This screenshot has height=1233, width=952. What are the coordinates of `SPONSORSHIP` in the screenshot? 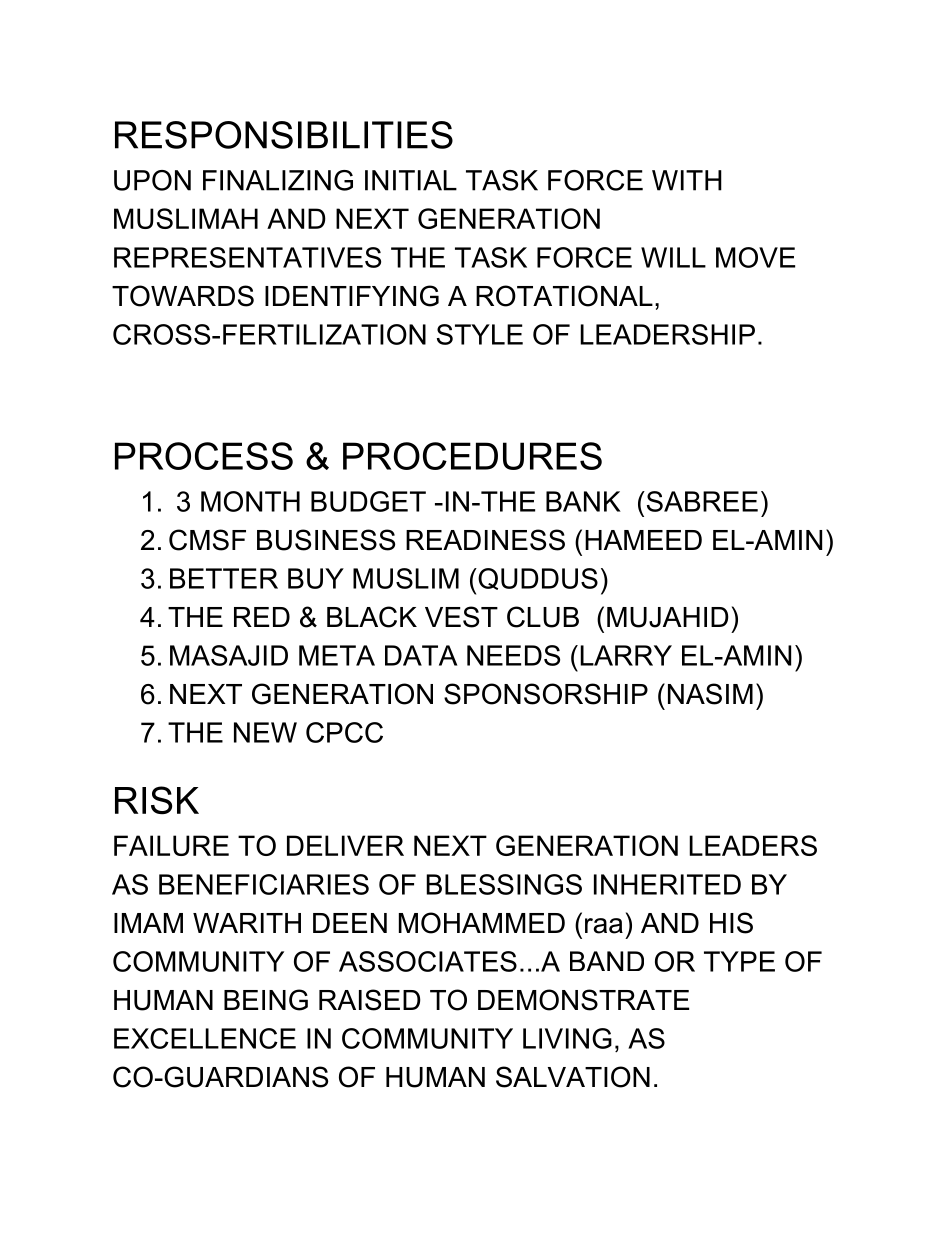 It's located at (546, 694).
